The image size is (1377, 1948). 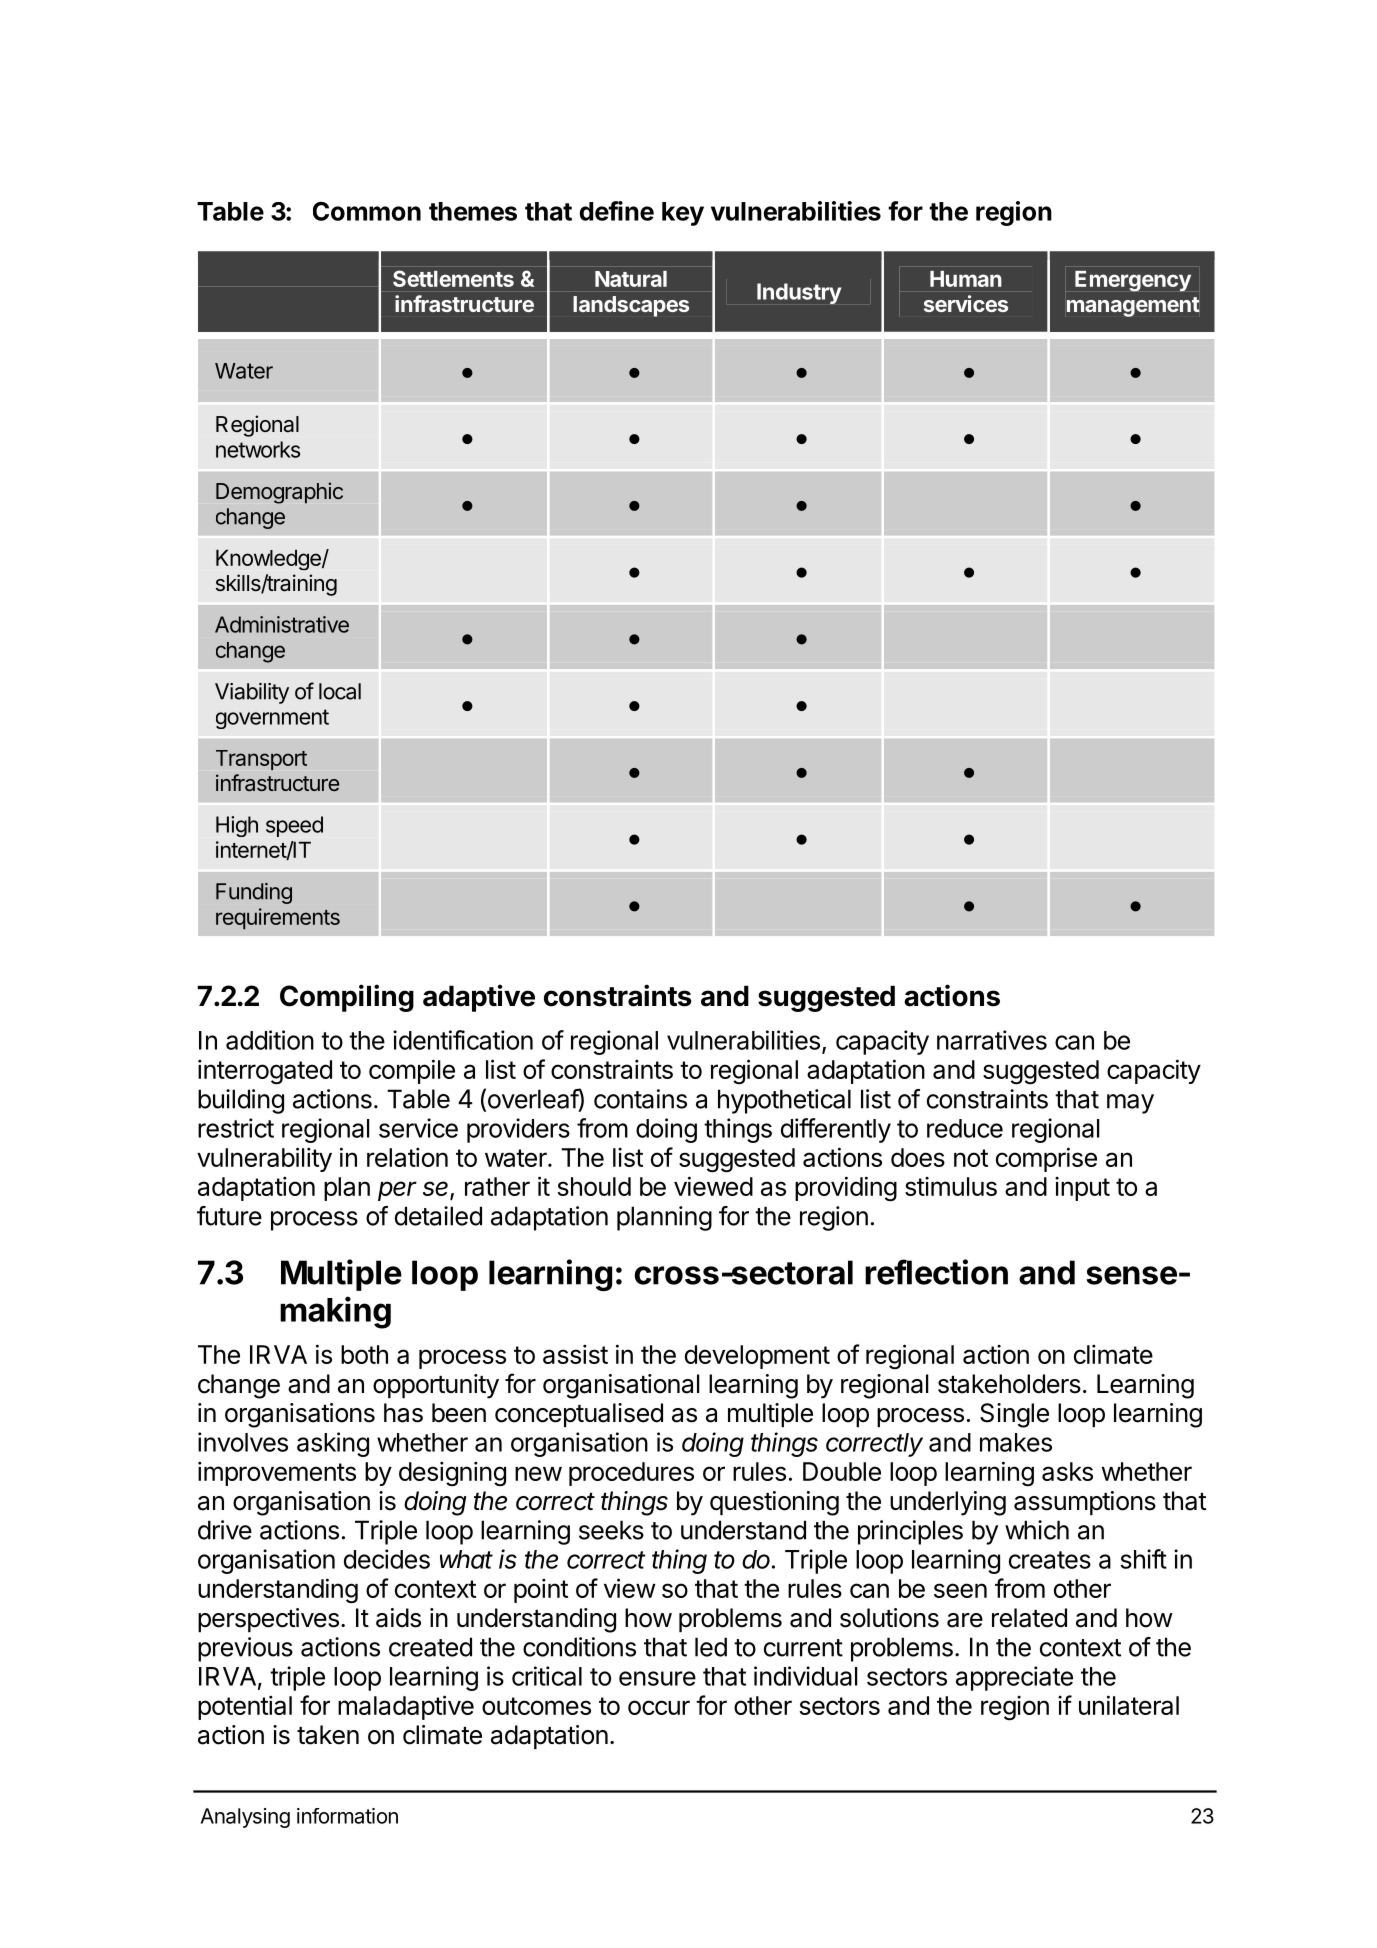 What do you see at coordinates (1014, 1678) in the screenshot?
I see `appreciate` at bounding box center [1014, 1678].
